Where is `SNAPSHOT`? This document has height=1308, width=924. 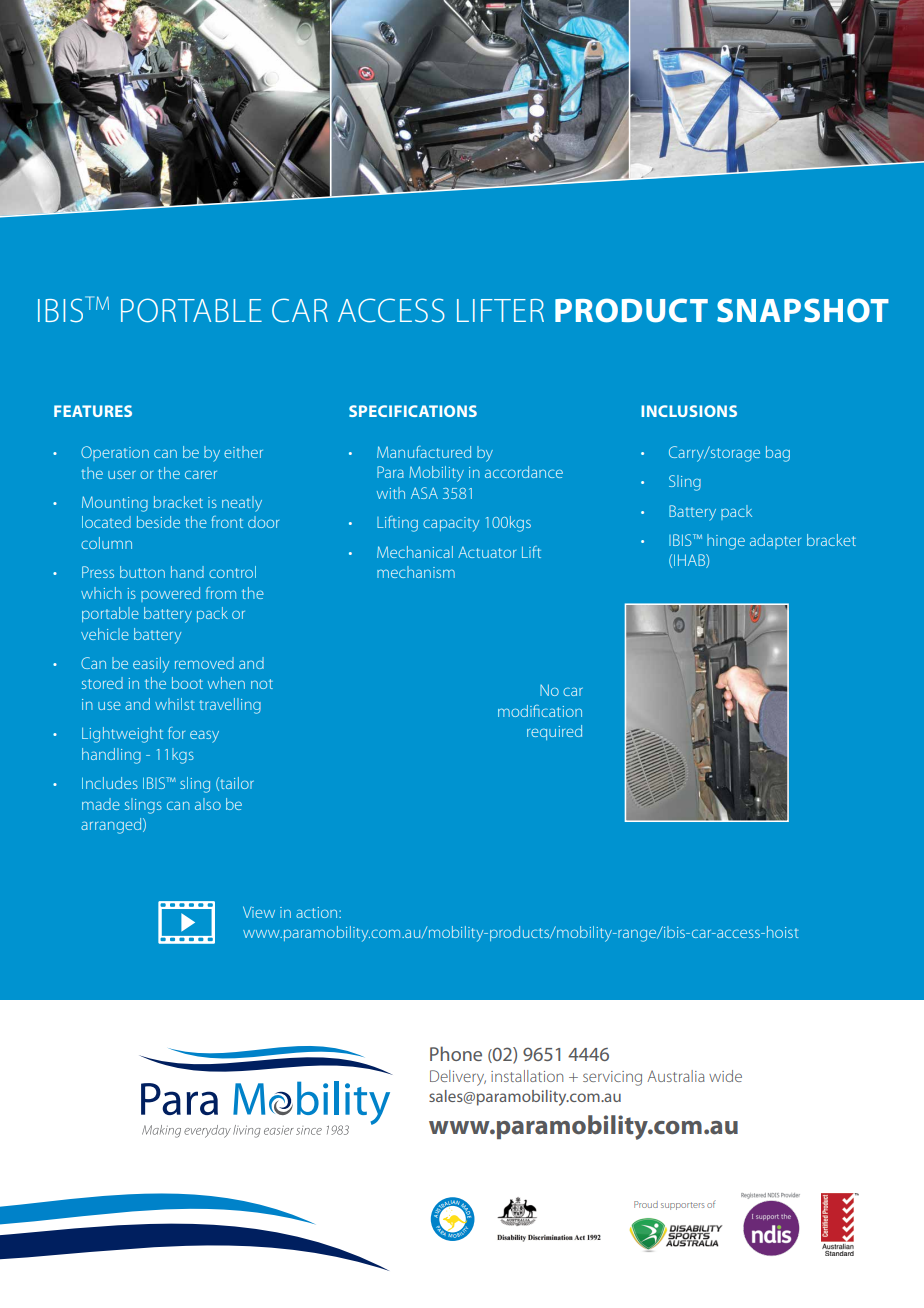
SNAPSHOT is located at coordinates (803, 310).
